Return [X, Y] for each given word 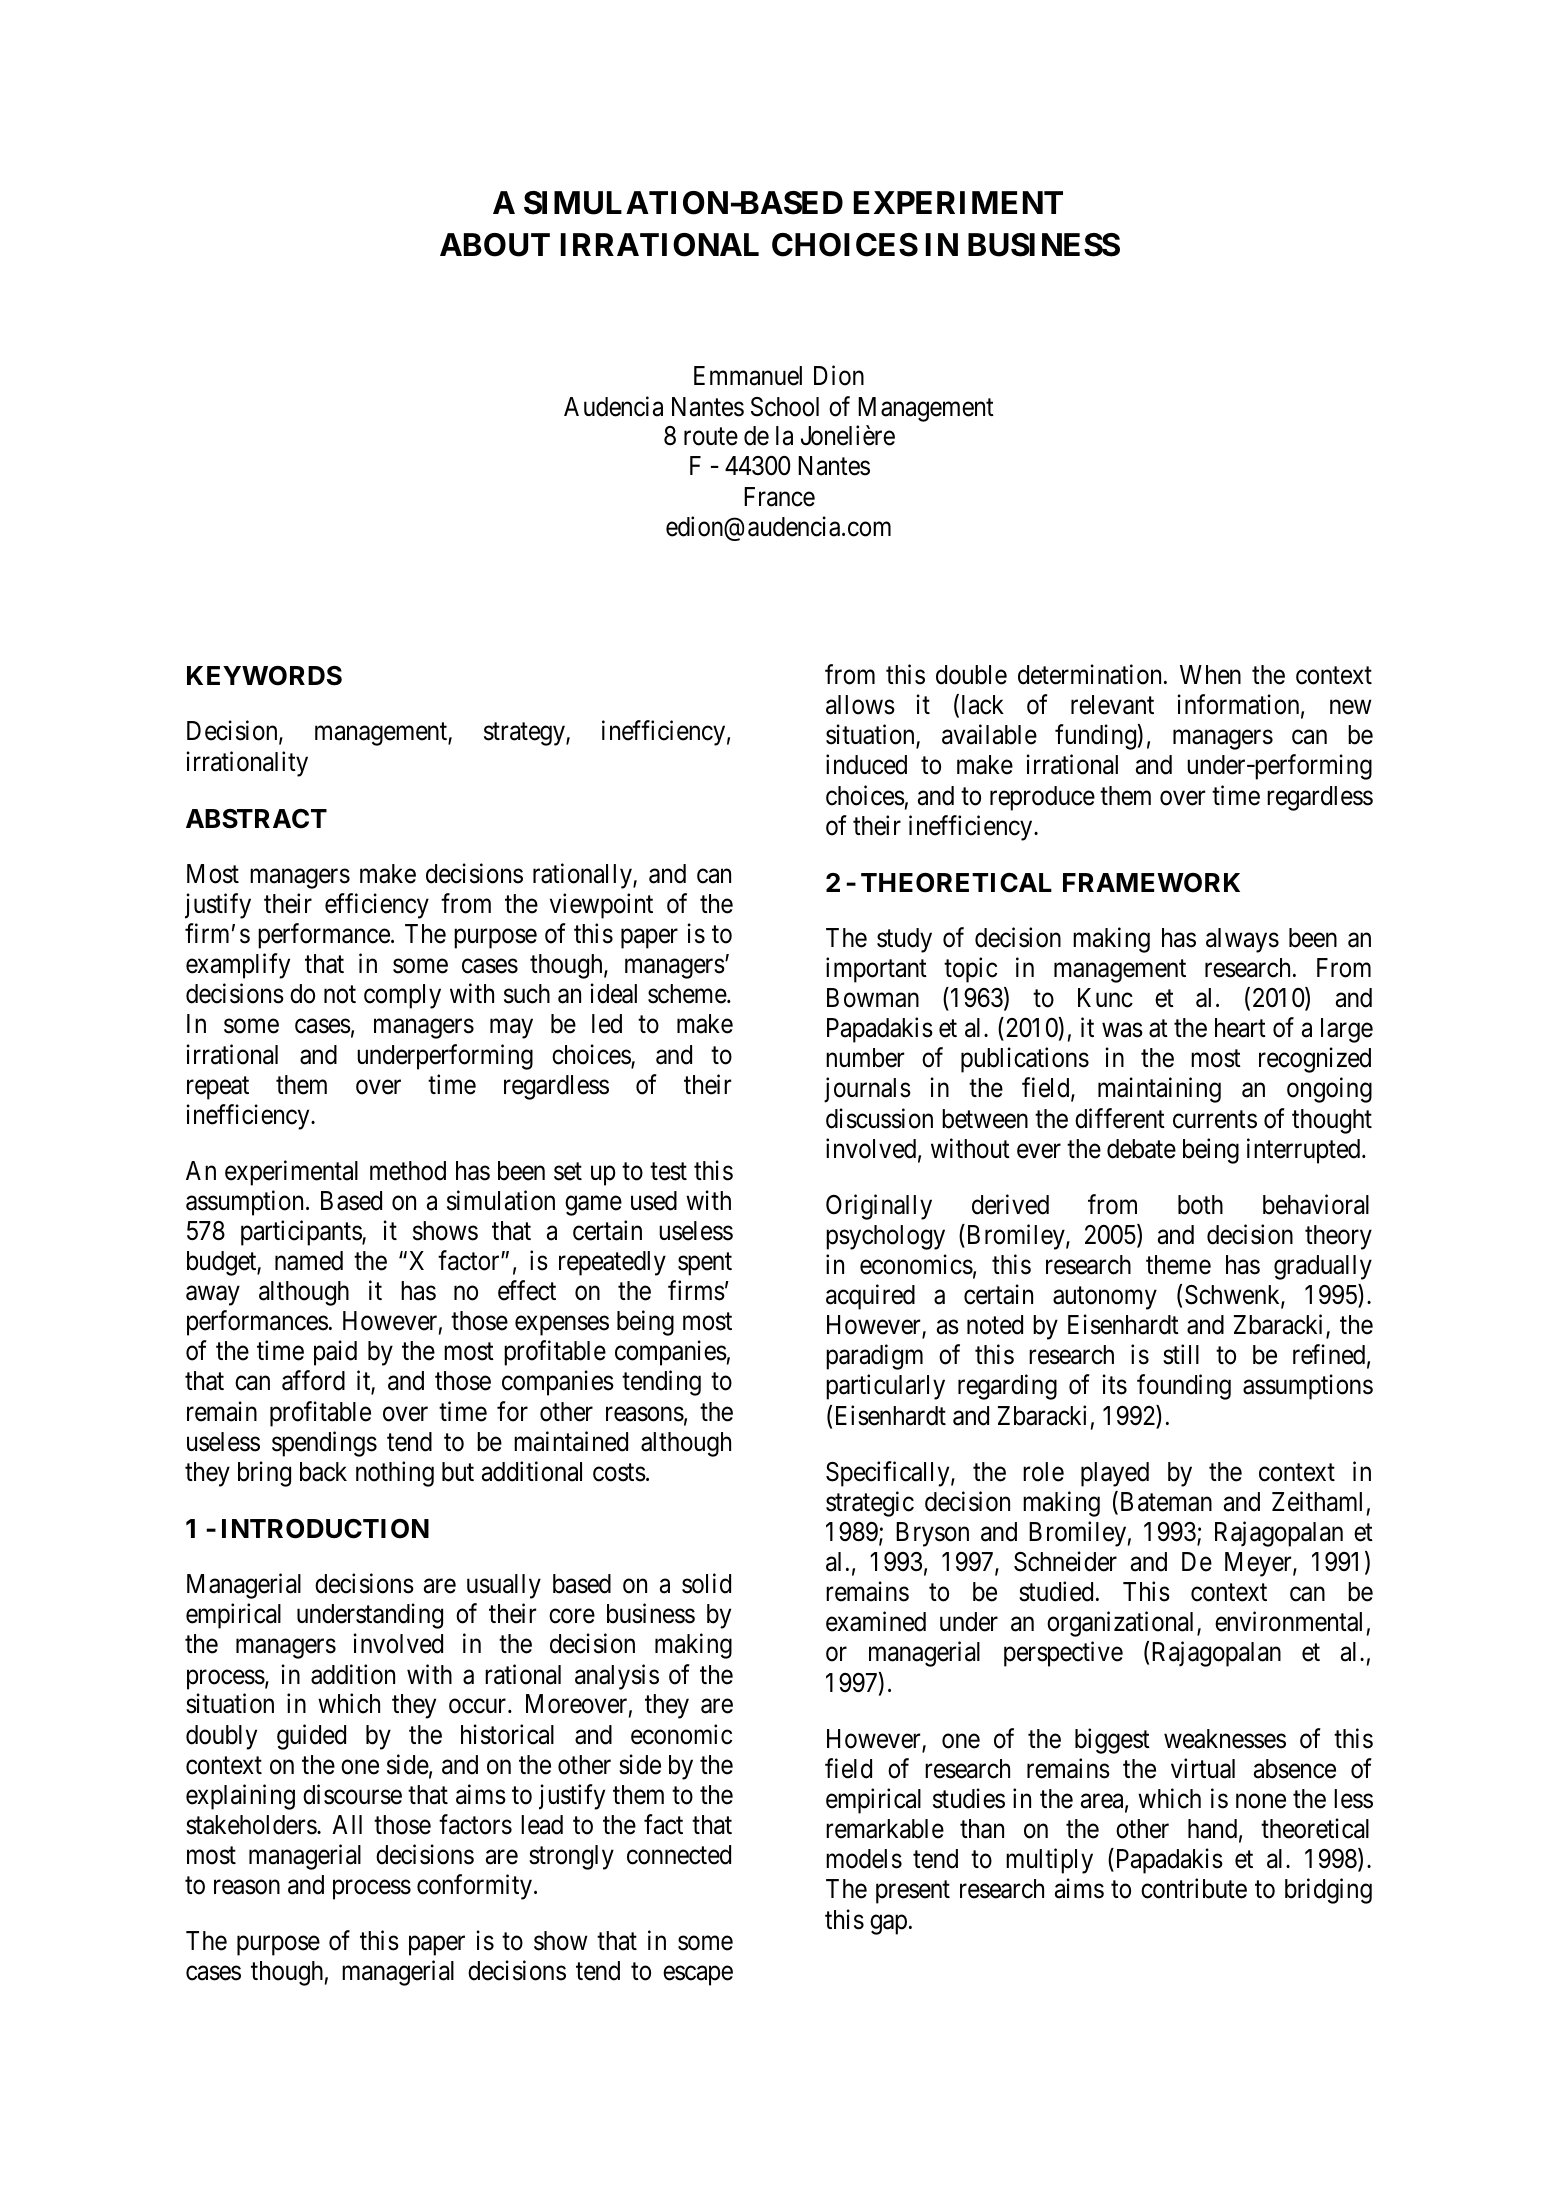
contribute [1194, 1888]
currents [1215, 1120]
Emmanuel [748, 376]
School [785, 407]
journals [867, 1090]
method [408, 1171]
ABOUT [495, 245]
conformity [476, 1887]
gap [888, 1925]
